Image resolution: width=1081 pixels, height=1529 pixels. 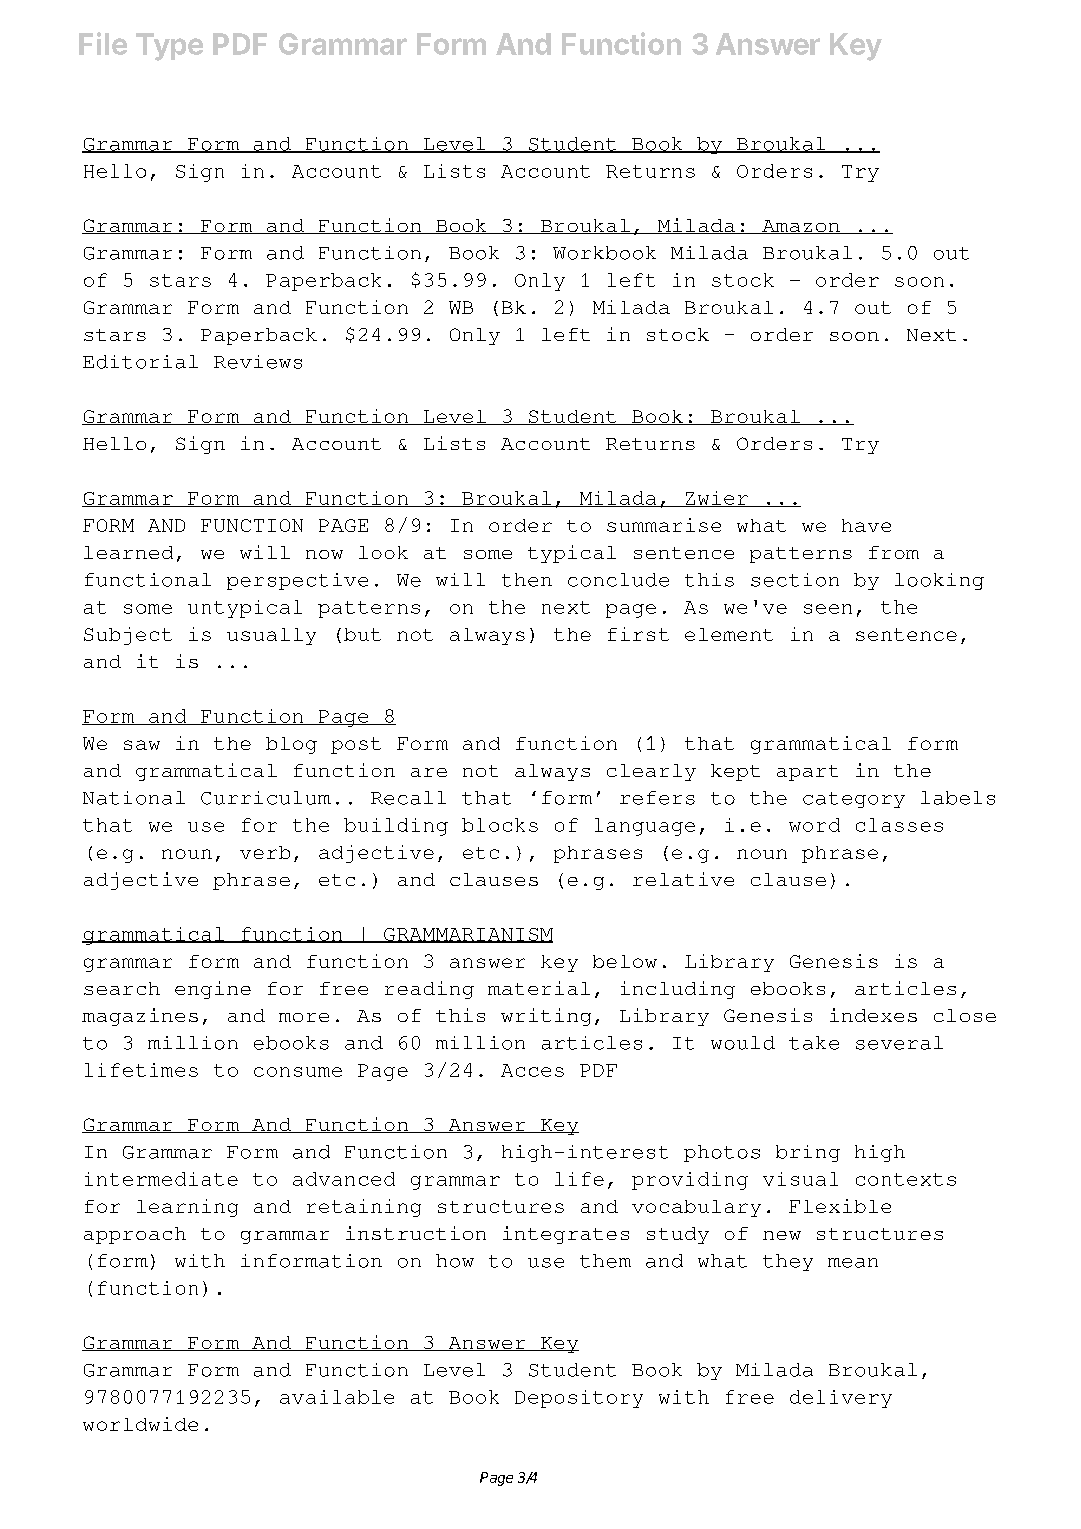 What do you see at coordinates (142, 745) in the screenshot?
I see `saw` at bounding box center [142, 745].
